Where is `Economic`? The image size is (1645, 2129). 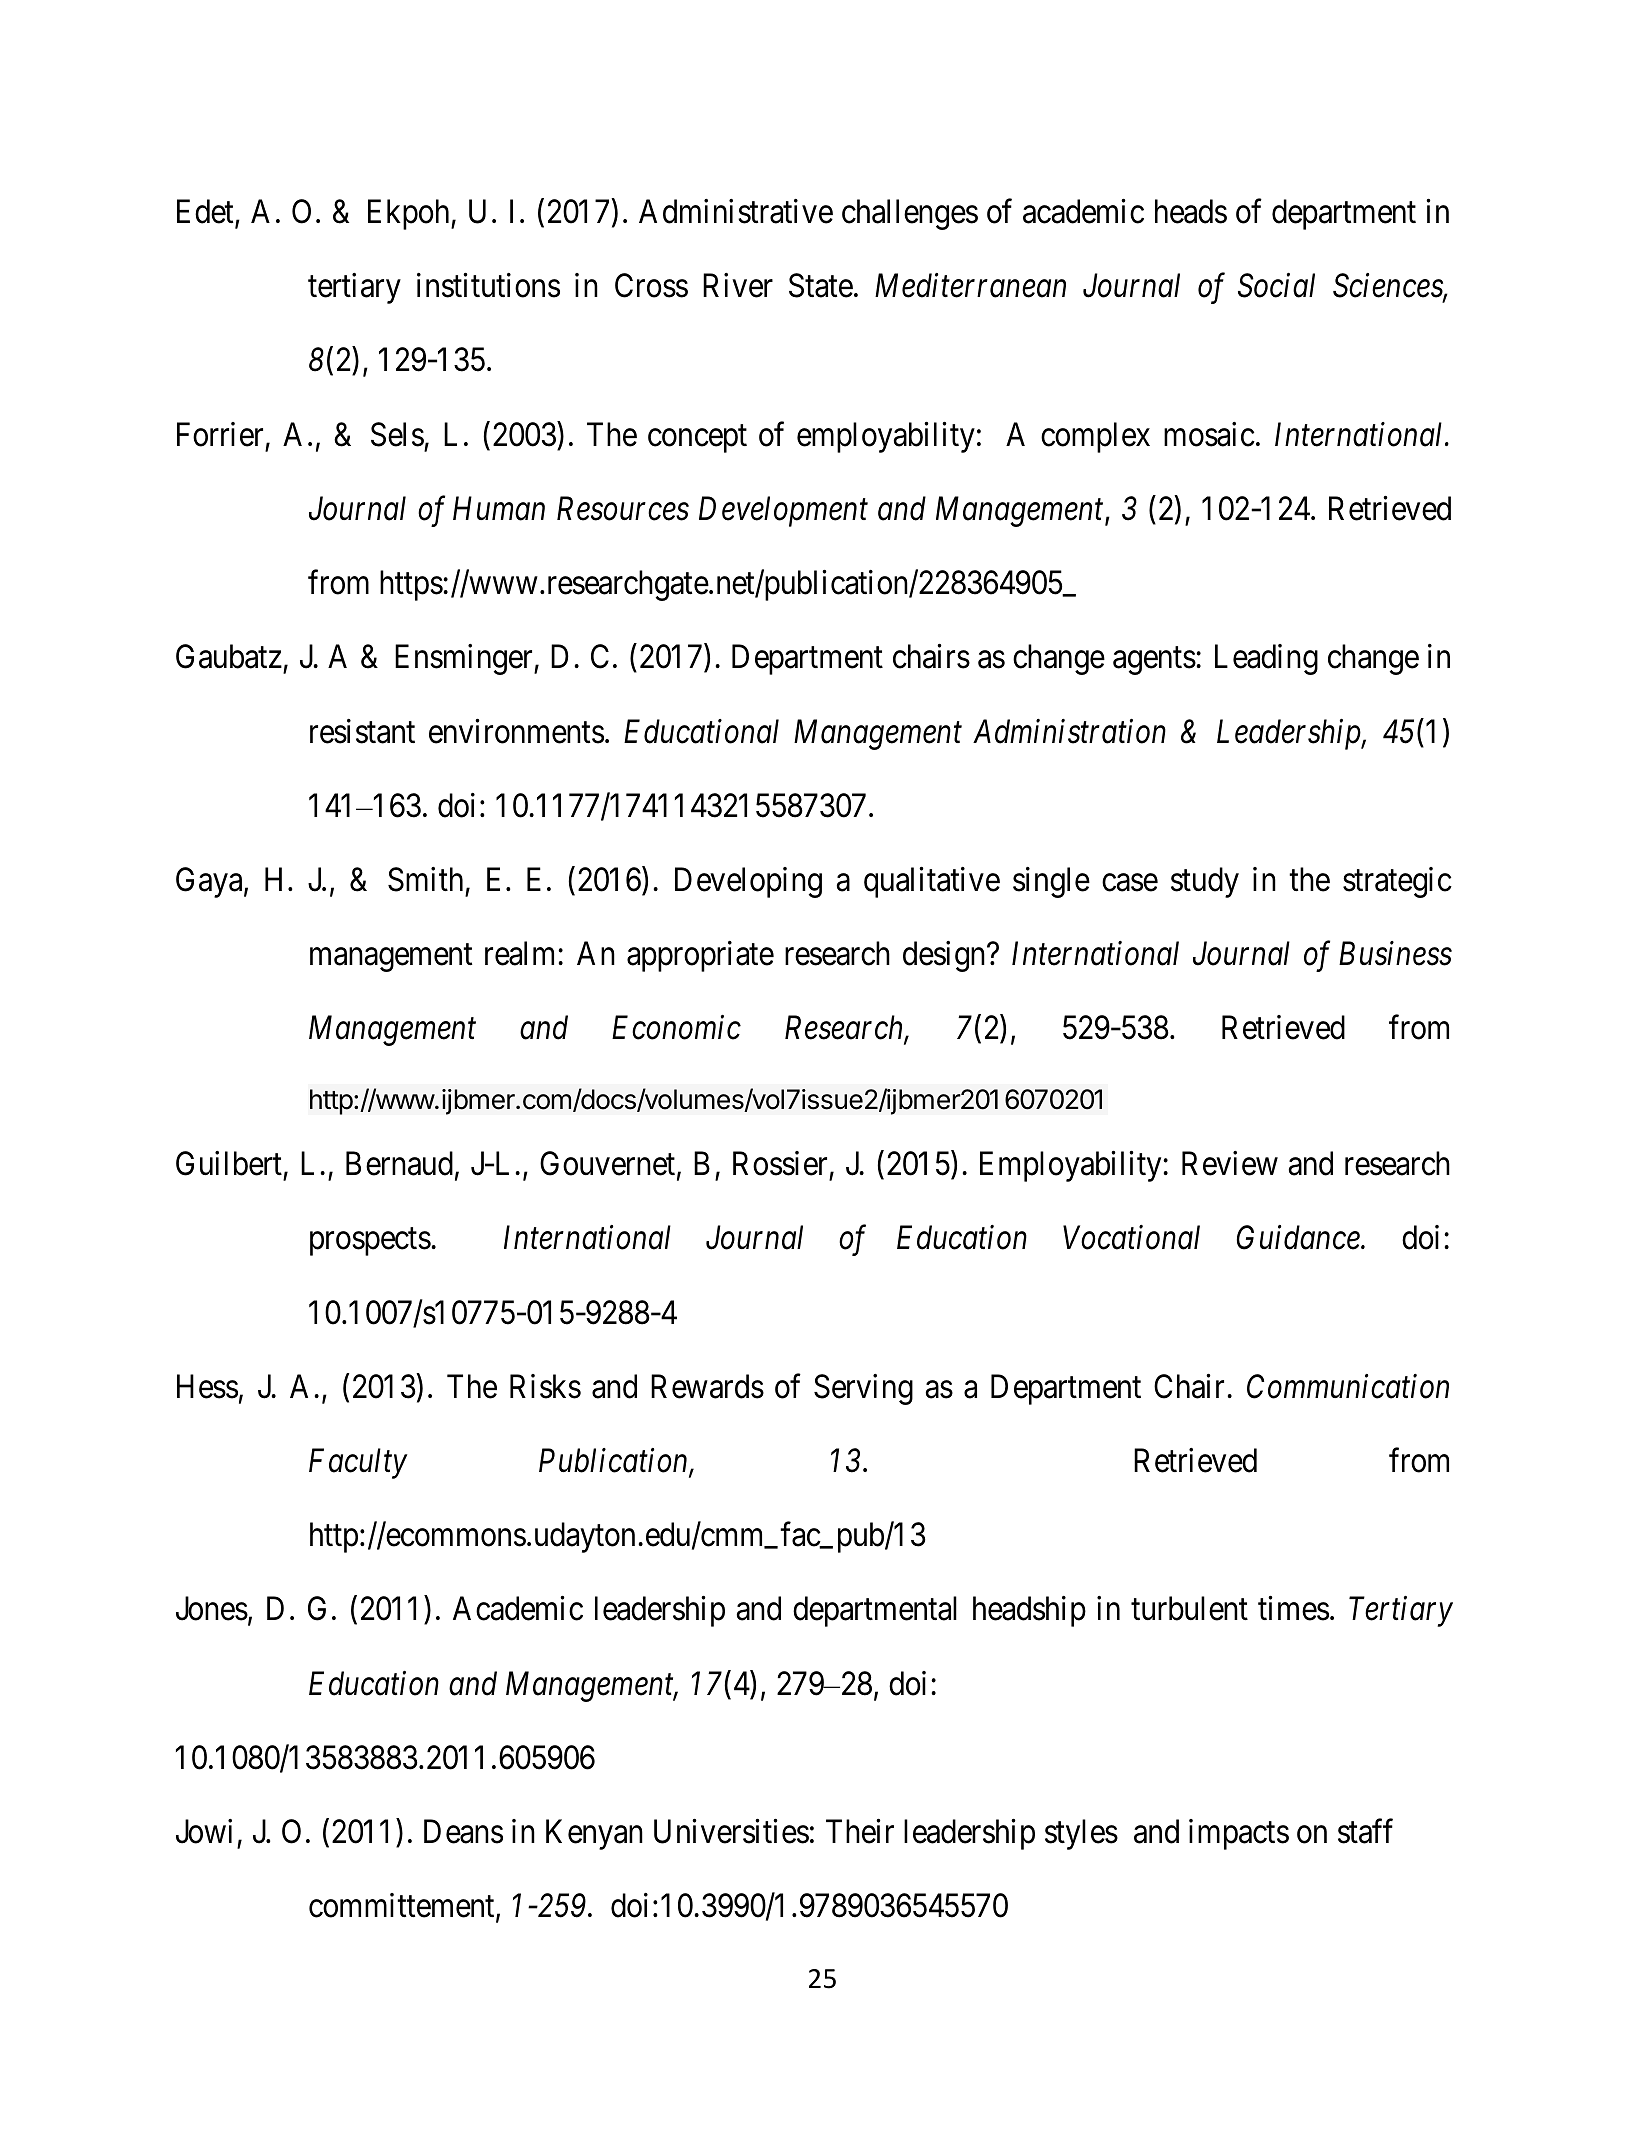 Economic is located at coordinates (676, 1028).
